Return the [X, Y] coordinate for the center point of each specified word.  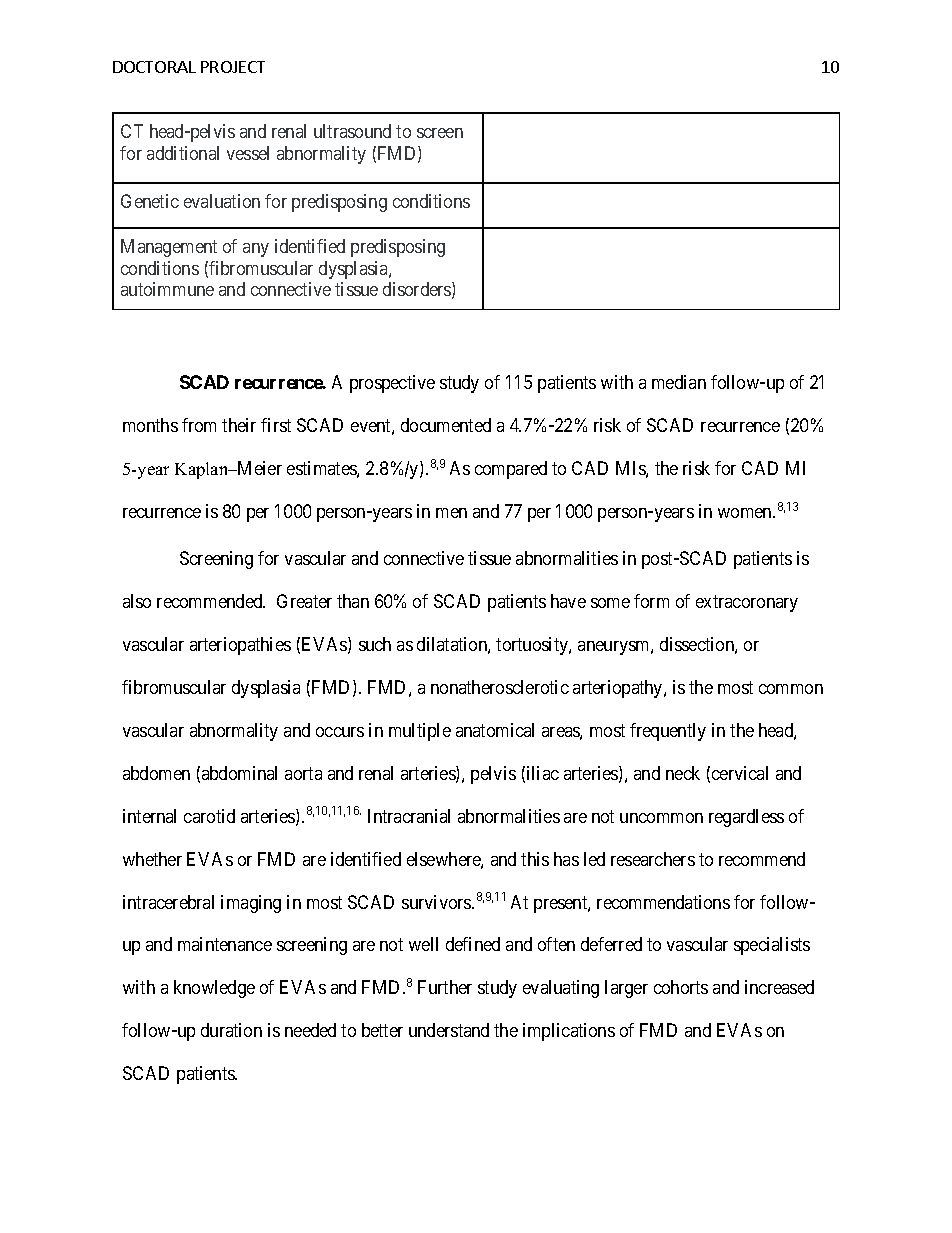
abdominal [239, 773]
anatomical [495, 730]
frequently [668, 732]
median [679, 382]
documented [446, 425]
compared [511, 470]
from [199, 425]
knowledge [214, 989]
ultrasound [352, 131]
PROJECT [233, 67]
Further [445, 987]
